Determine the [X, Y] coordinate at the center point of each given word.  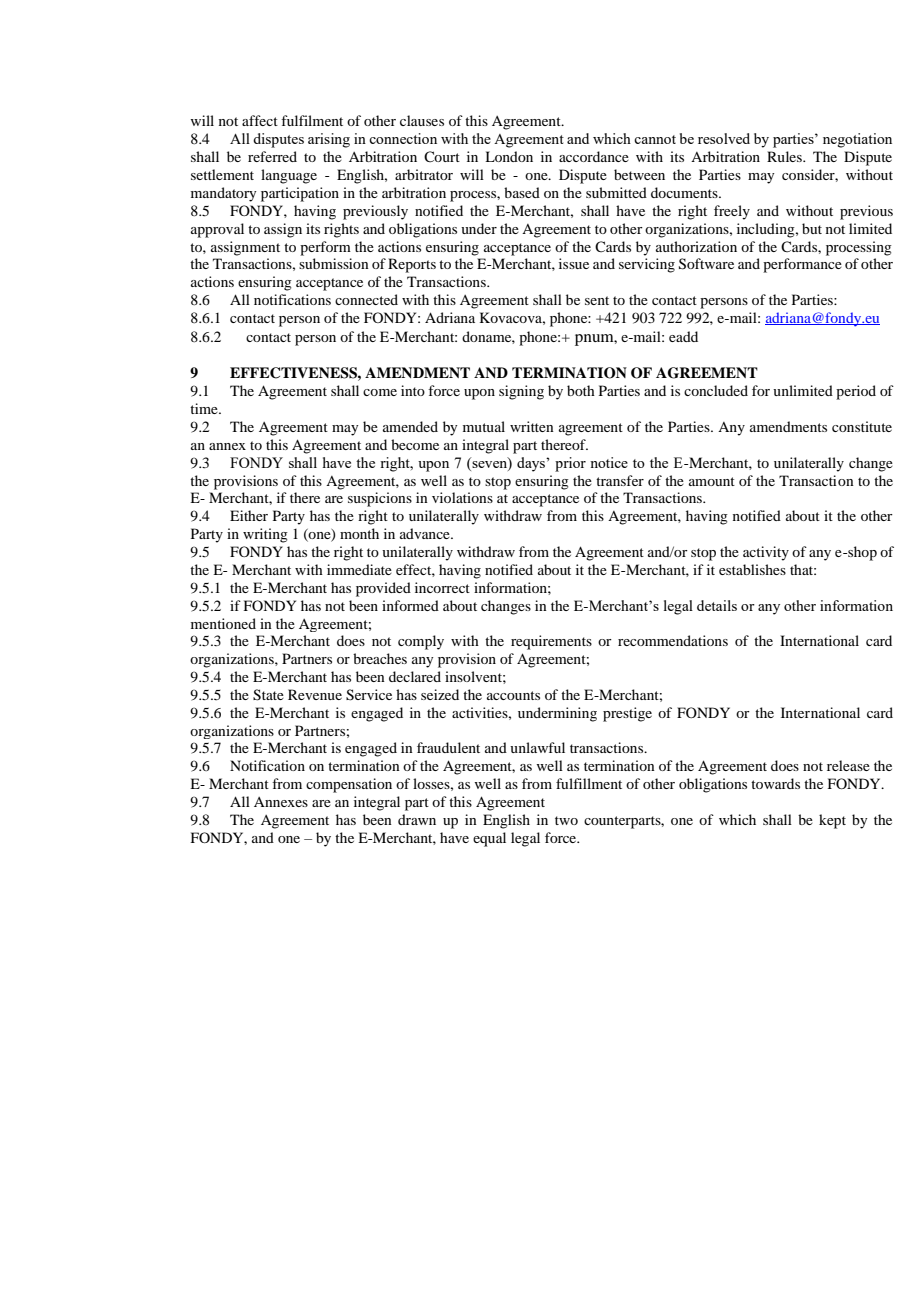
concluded [716, 390]
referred [272, 156]
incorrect [442, 587]
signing [521, 392]
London [509, 156]
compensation [349, 785]
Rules [785, 156]
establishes [752, 569]
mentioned [223, 623]
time [205, 408]
